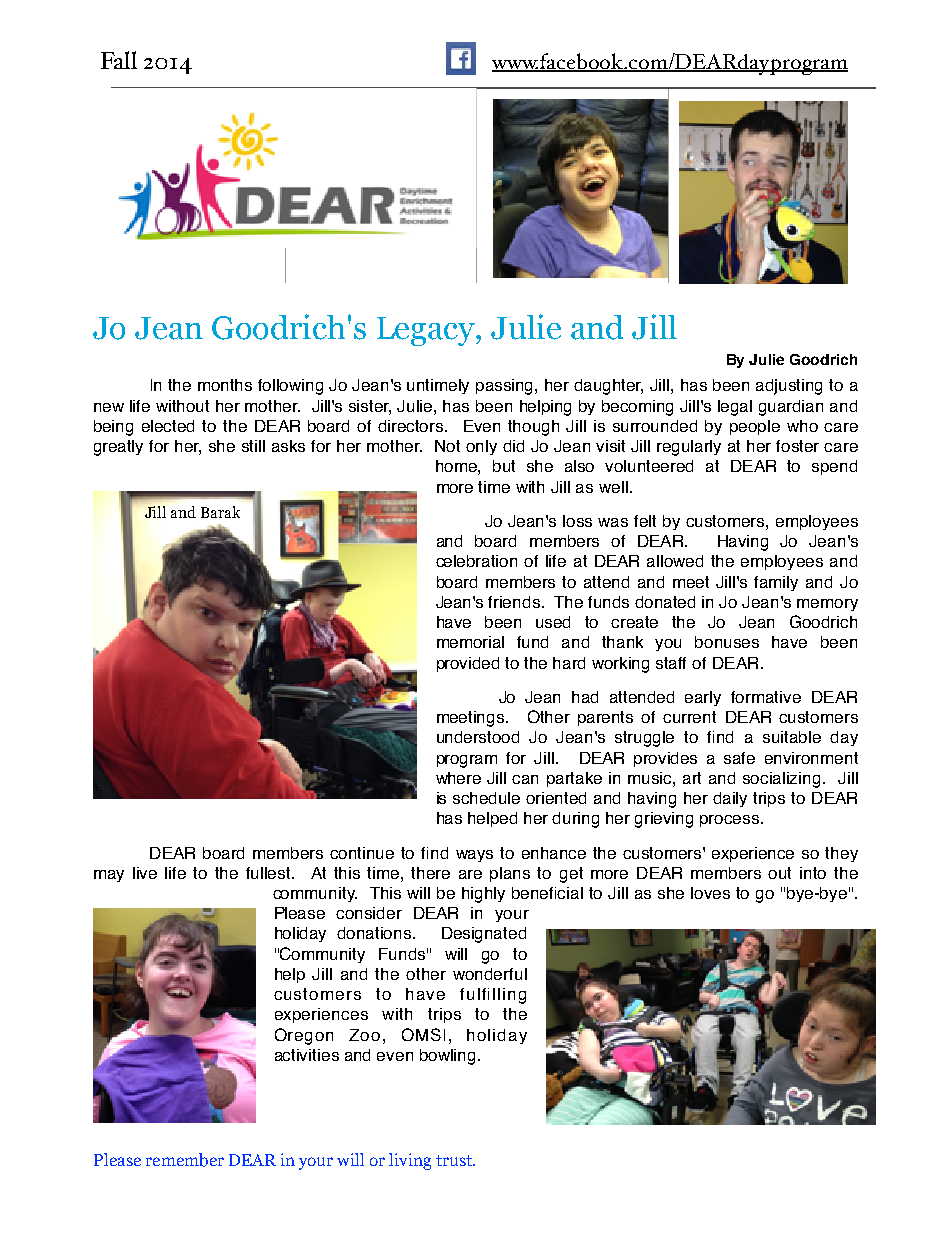 The image size is (952, 1233). What do you see at coordinates (514, 602) in the image?
I see `friends` at bounding box center [514, 602].
